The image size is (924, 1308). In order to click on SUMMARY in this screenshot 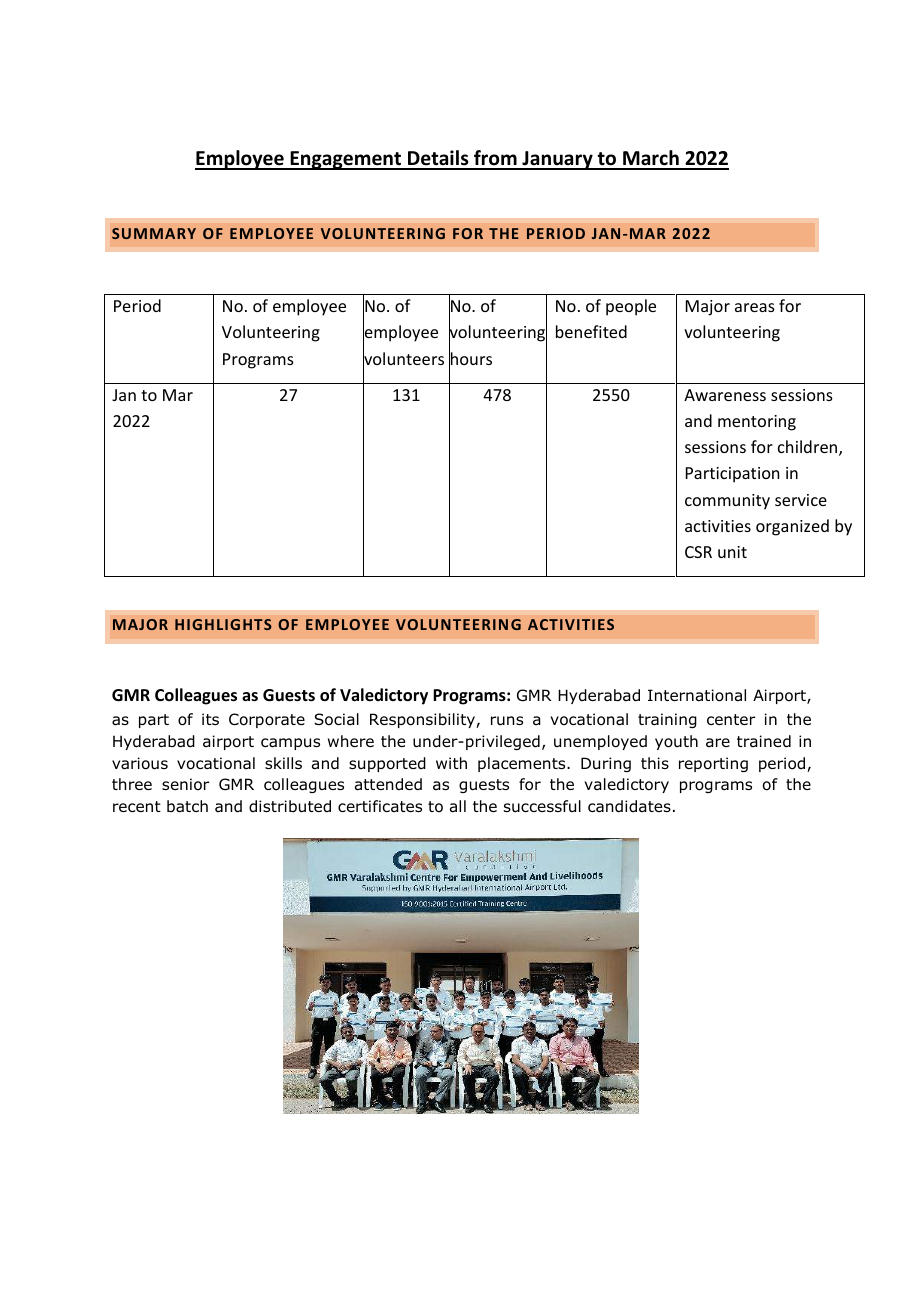, I will do `click(154, 233)`.
